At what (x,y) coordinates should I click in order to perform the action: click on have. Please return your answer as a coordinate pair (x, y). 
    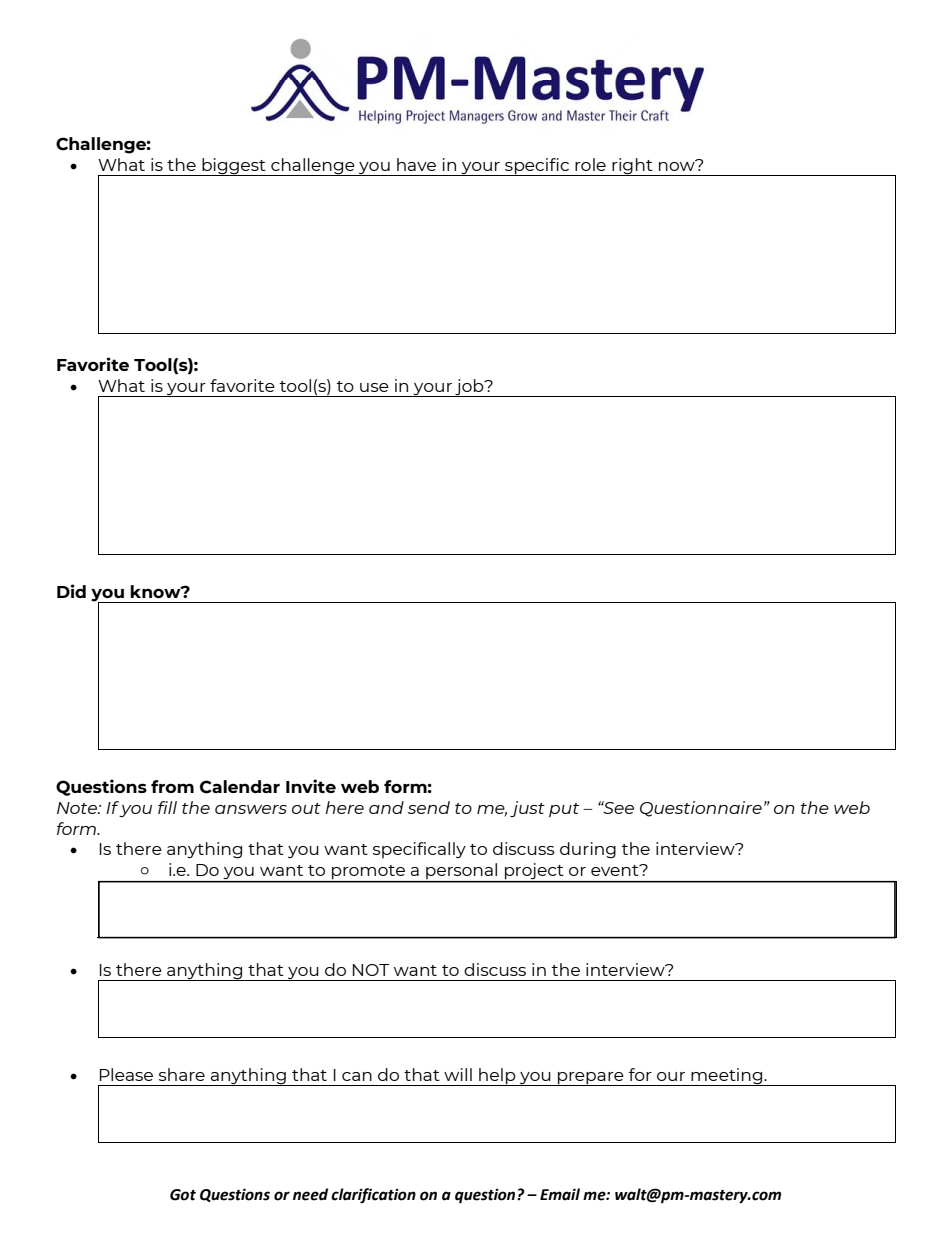
    Looking at the image, I should click on (416, 164).
